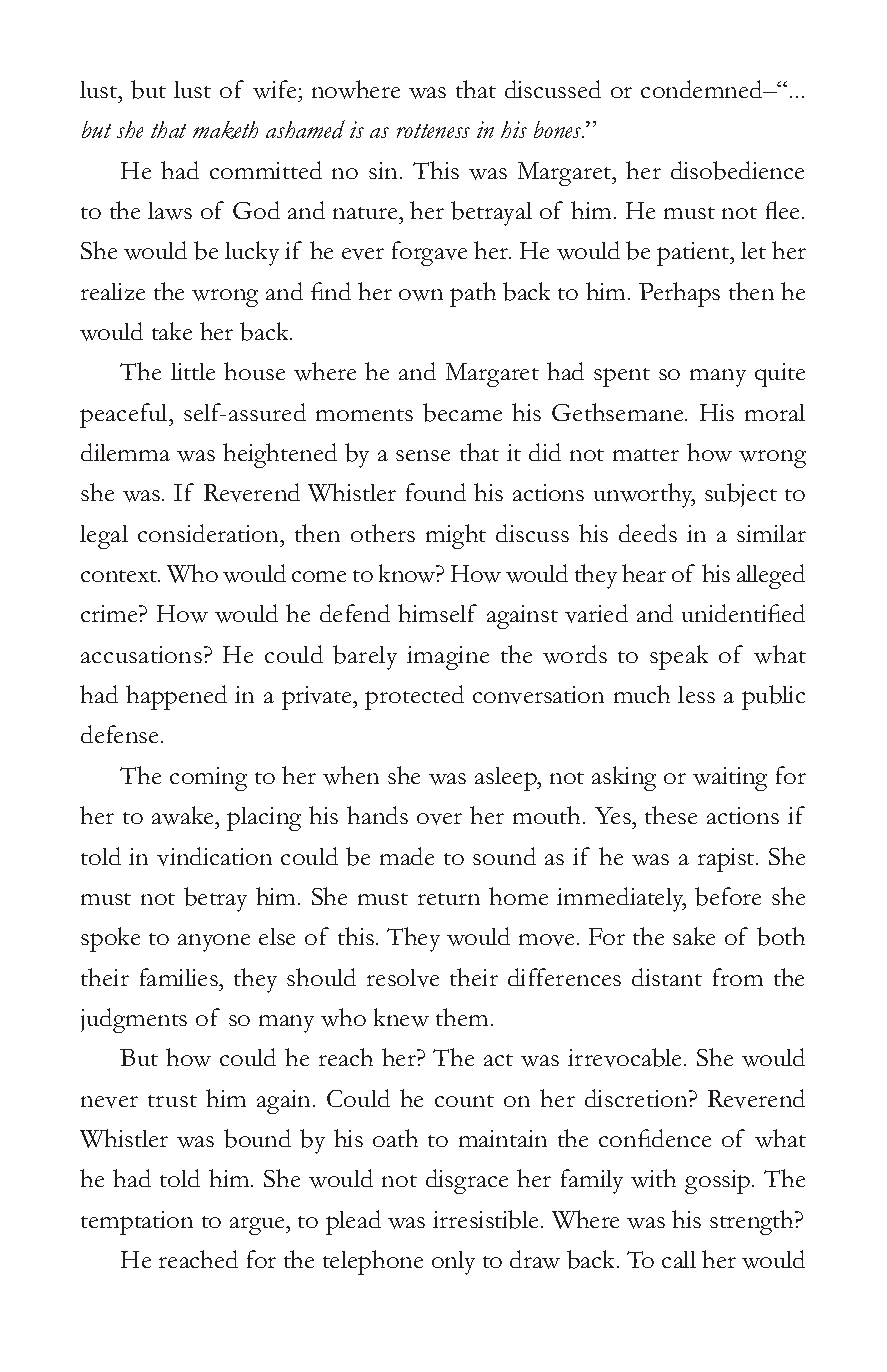 The width and height of the screenshot is (887, 1372). Describe the element at coordinates (738, 977) in the screenshot. I see `from` at that location.
